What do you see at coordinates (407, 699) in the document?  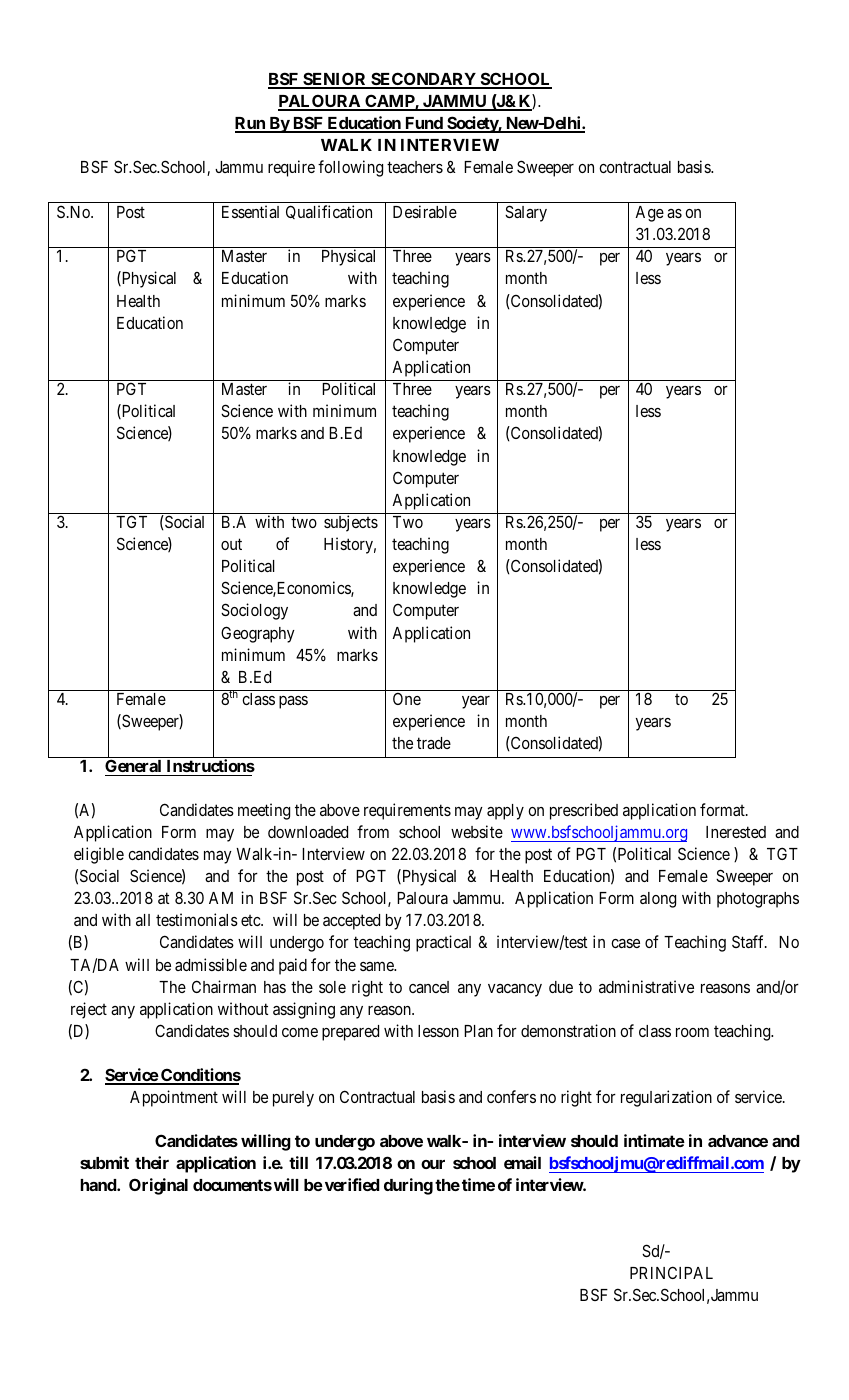 I see `One` at bounding box center [407, 699].
